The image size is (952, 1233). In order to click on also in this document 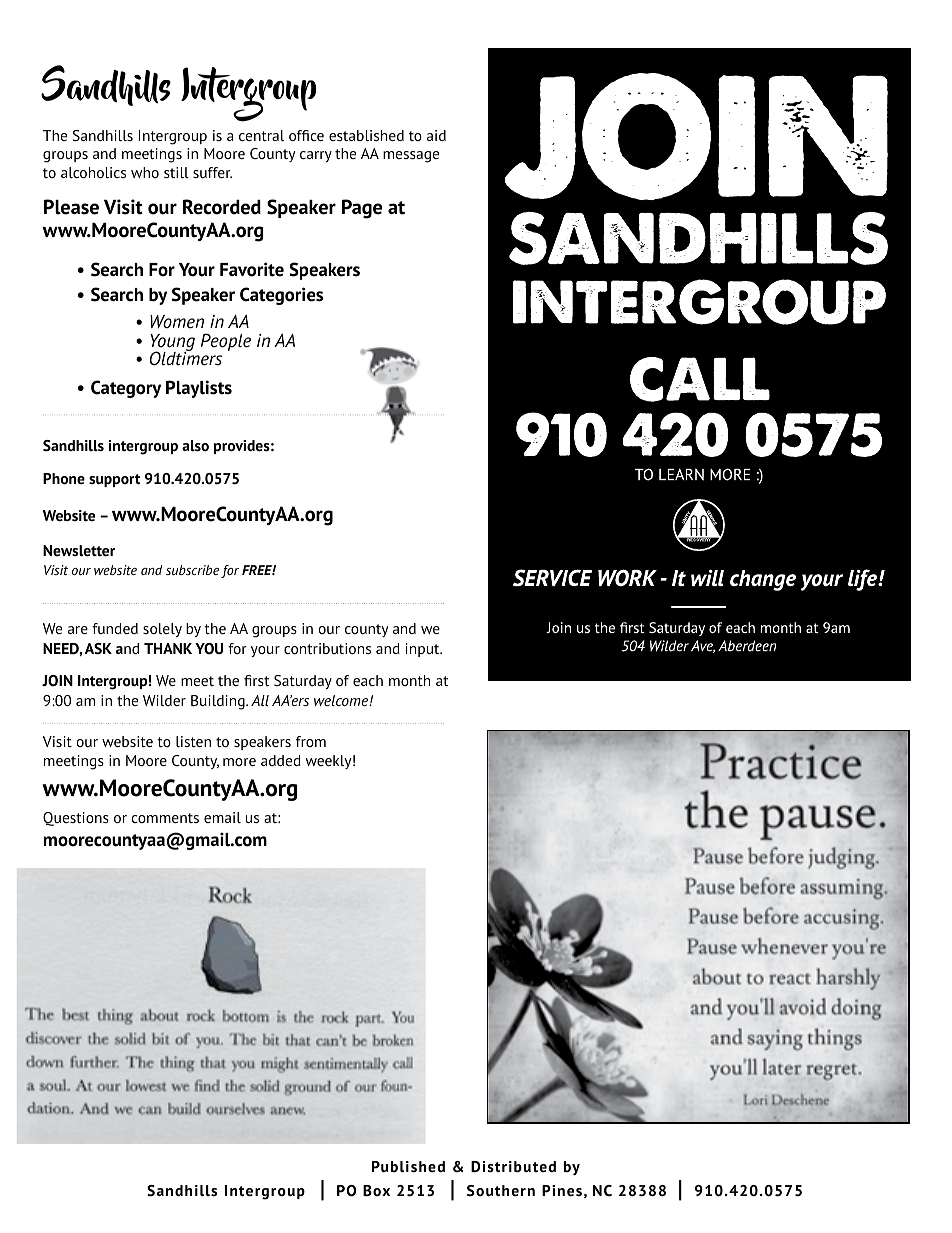, I will do `click(195, 445)`.
